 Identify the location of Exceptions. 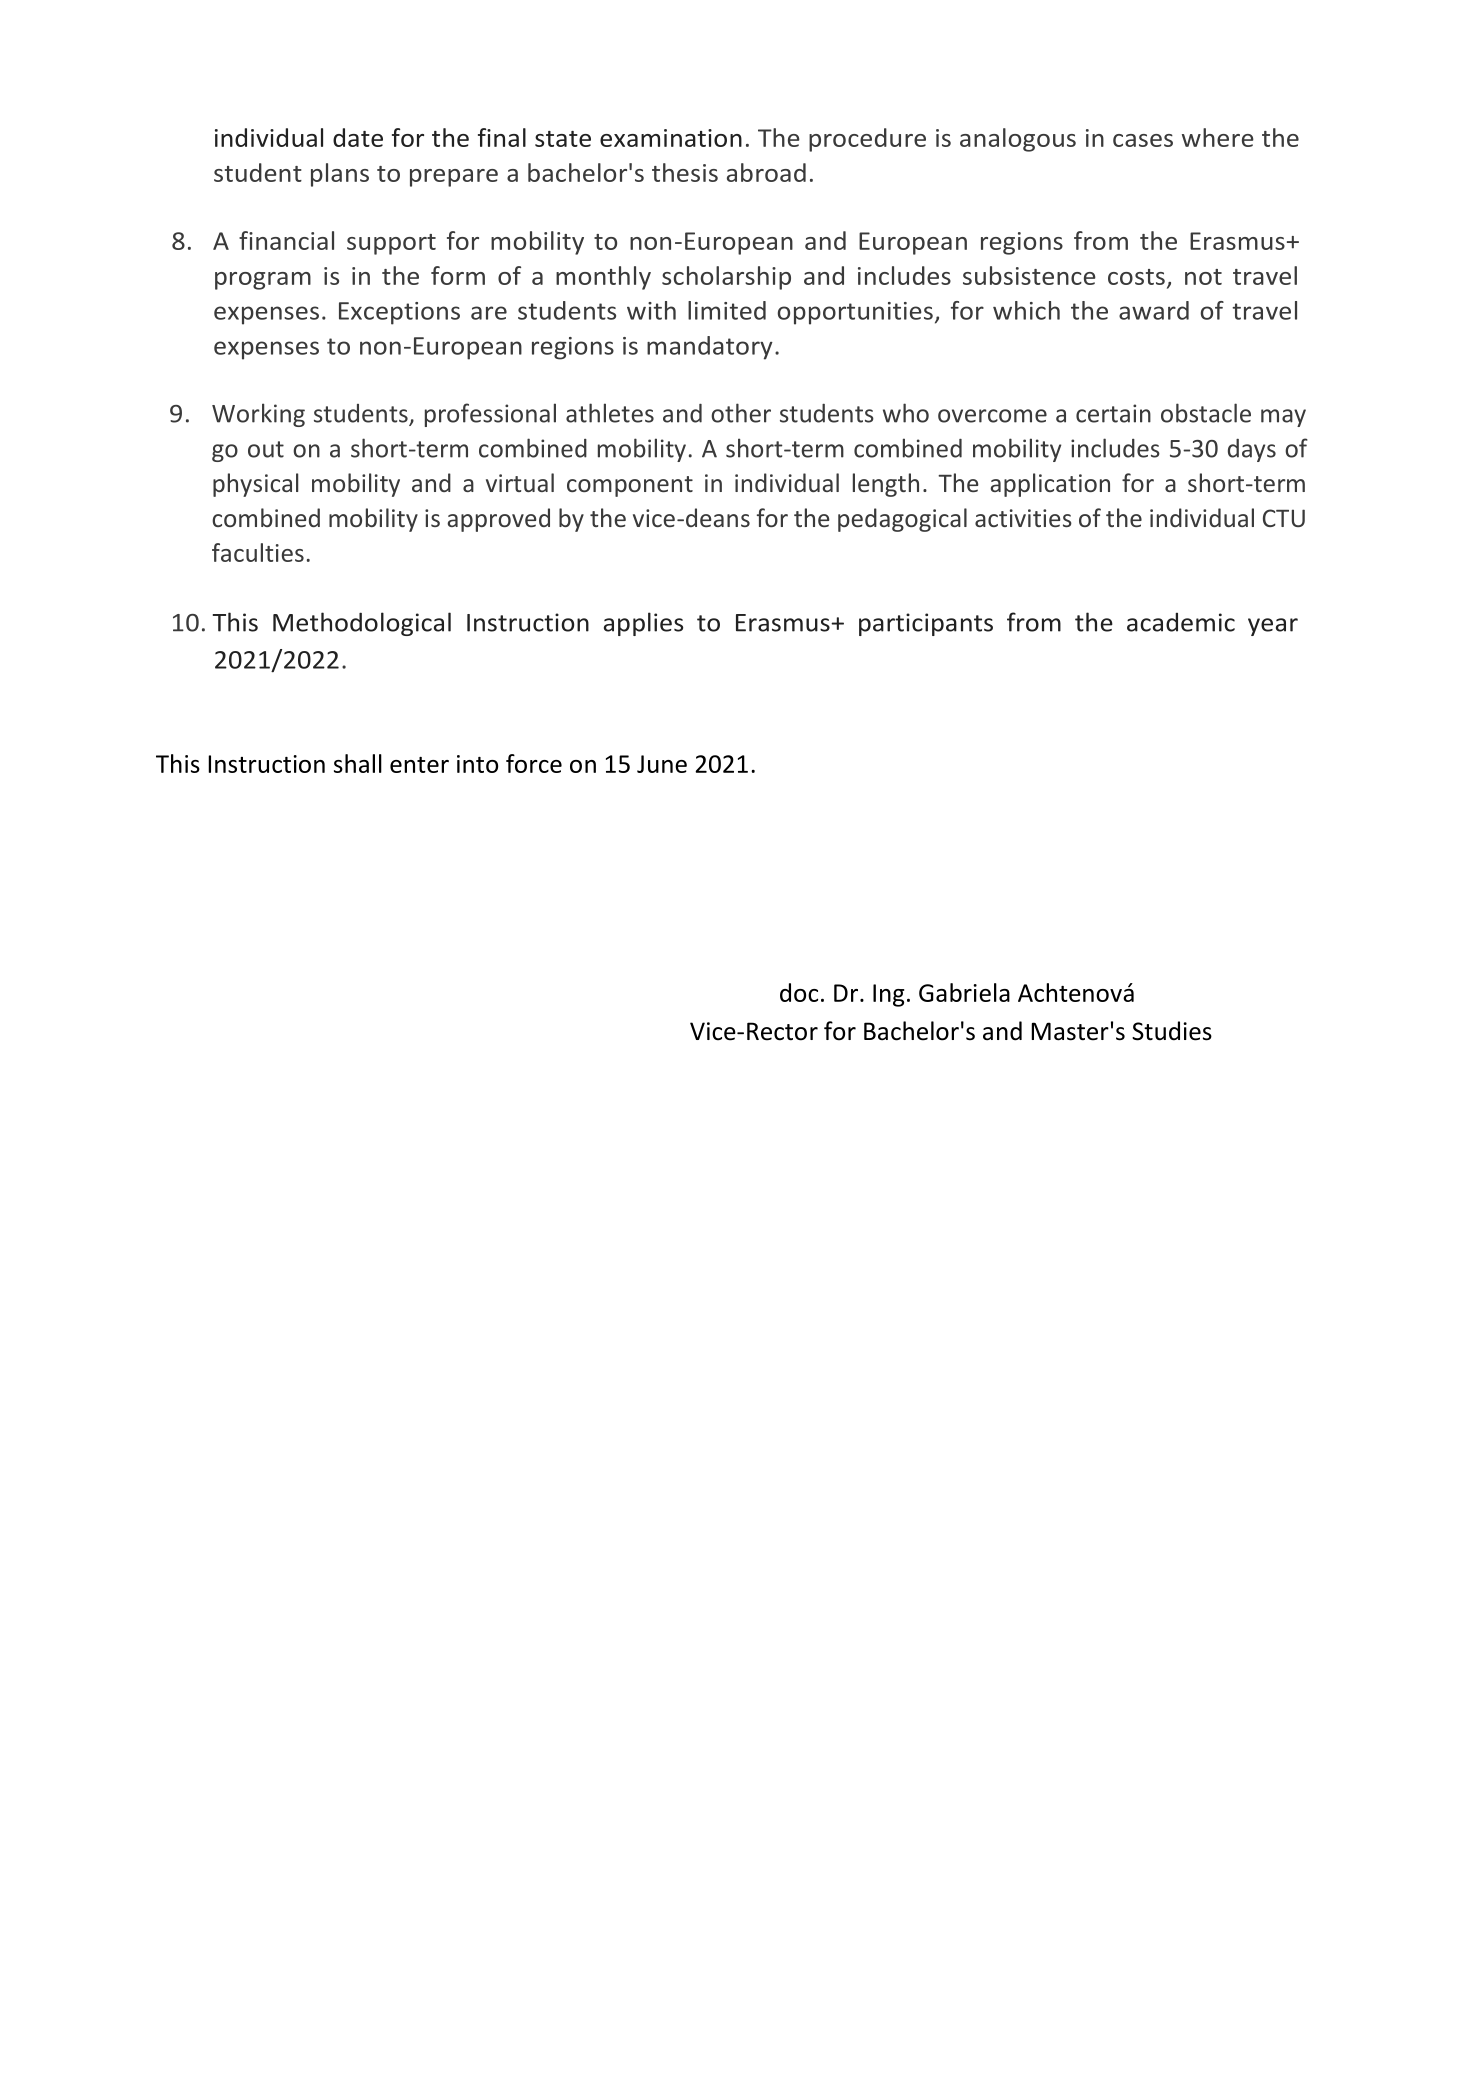
(399, 313).
